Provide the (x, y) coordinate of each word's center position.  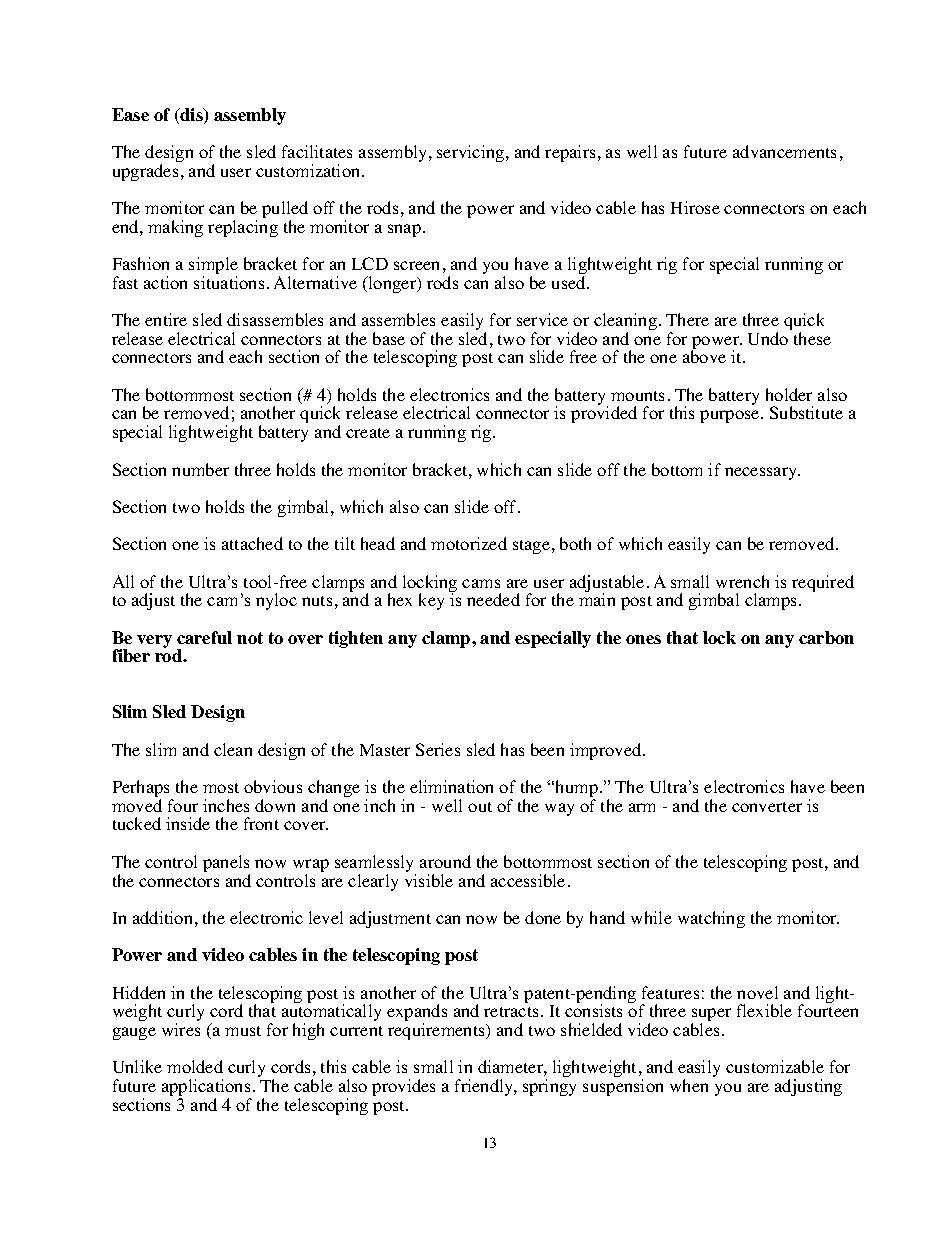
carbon (826, 637)
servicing (472, 153)
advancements (784, 151)
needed (493, 599)
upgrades (145, 172)
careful (204, 637)
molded (195, 1066)
